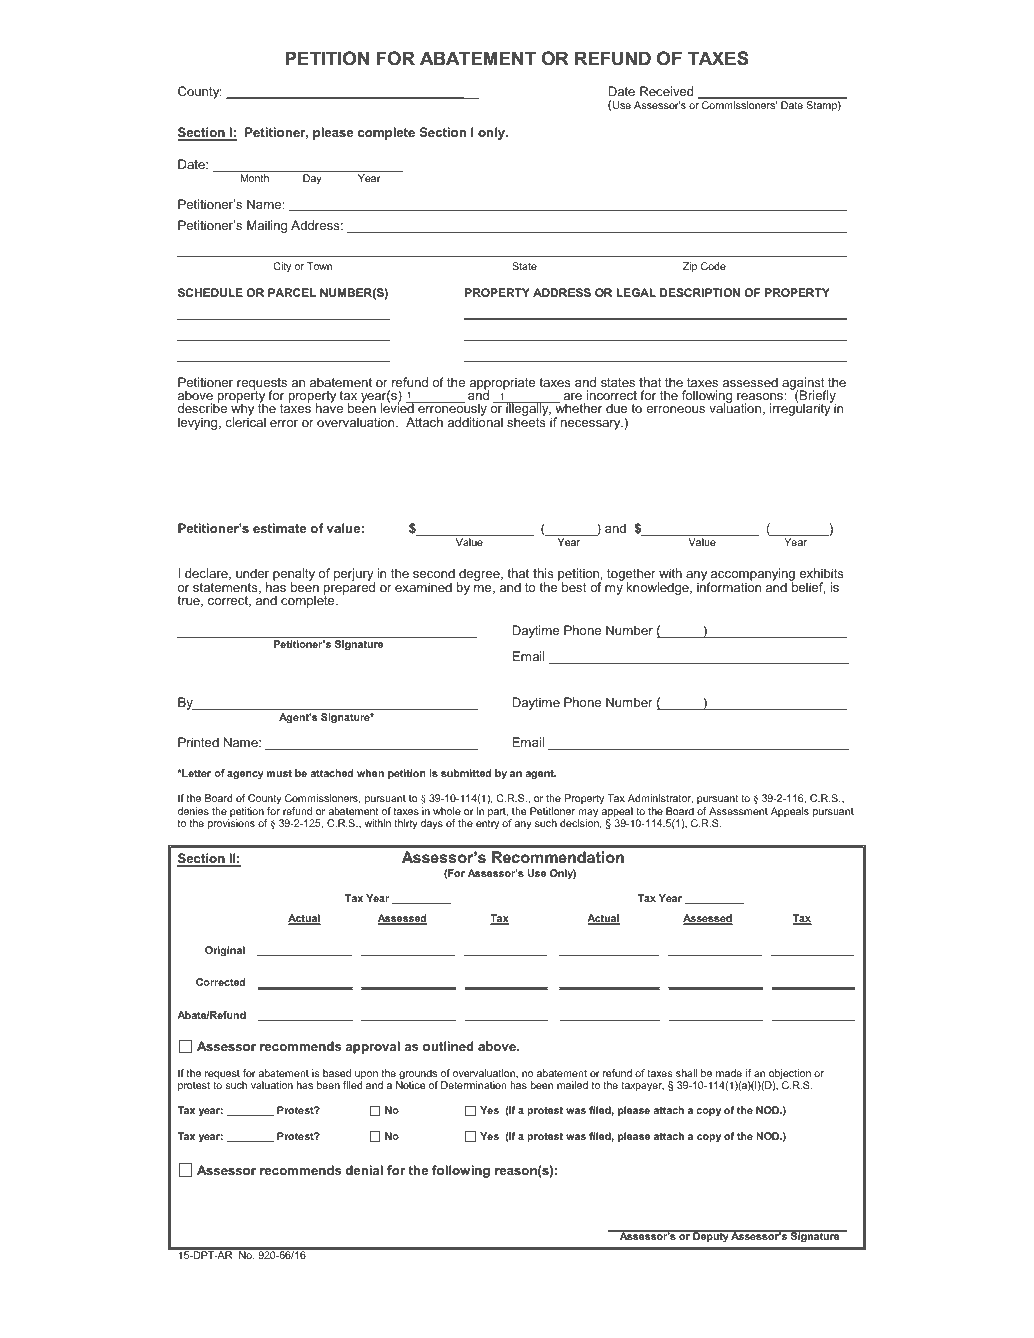 Image resolution: width=1034 pixels, height=1338 pixels. What do you see at coordinates (364, 1170) in the screenshot?
I see `denial` at bounding box center [364, 1170].
